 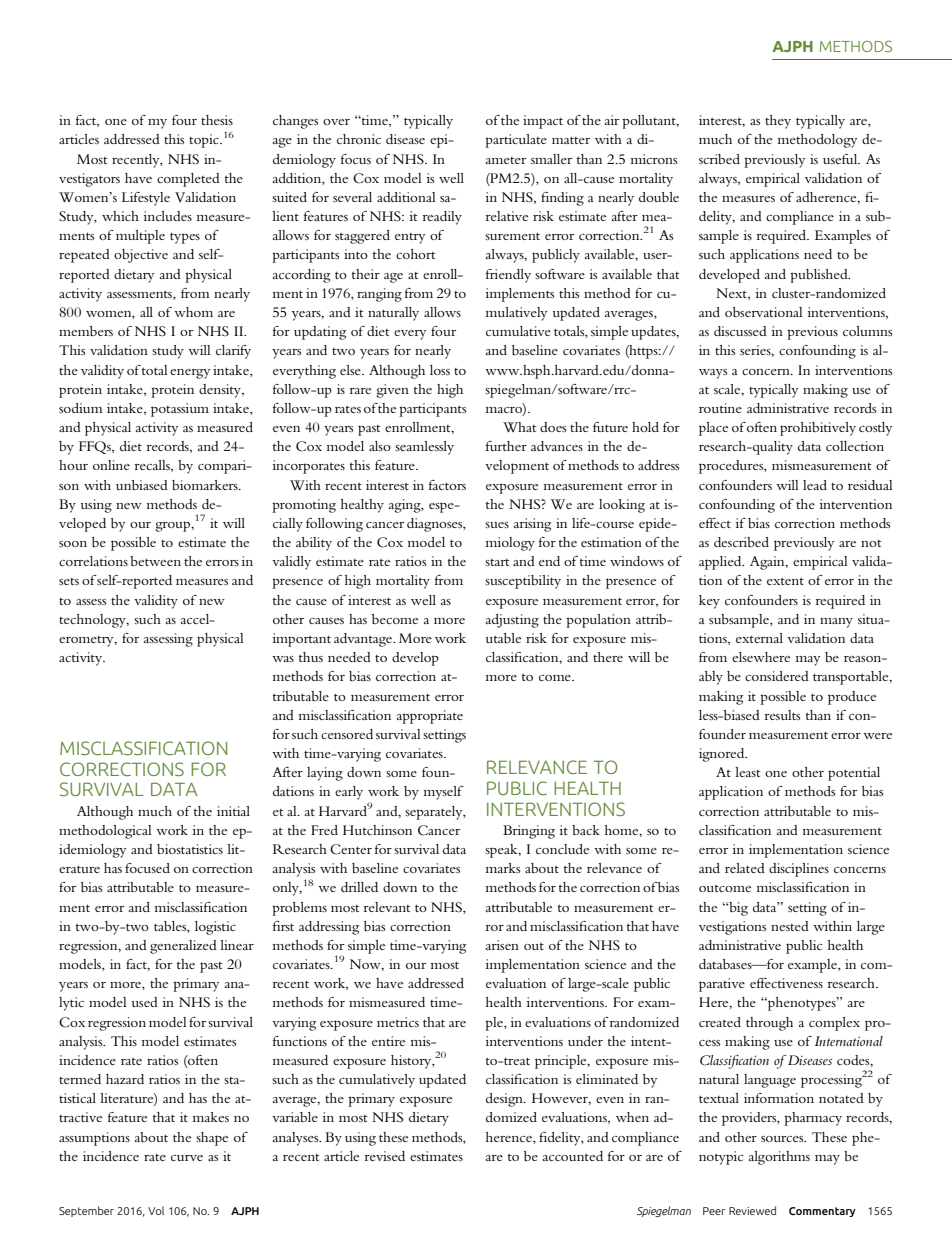 I want to click on considered, so click(x=777, y=676).
